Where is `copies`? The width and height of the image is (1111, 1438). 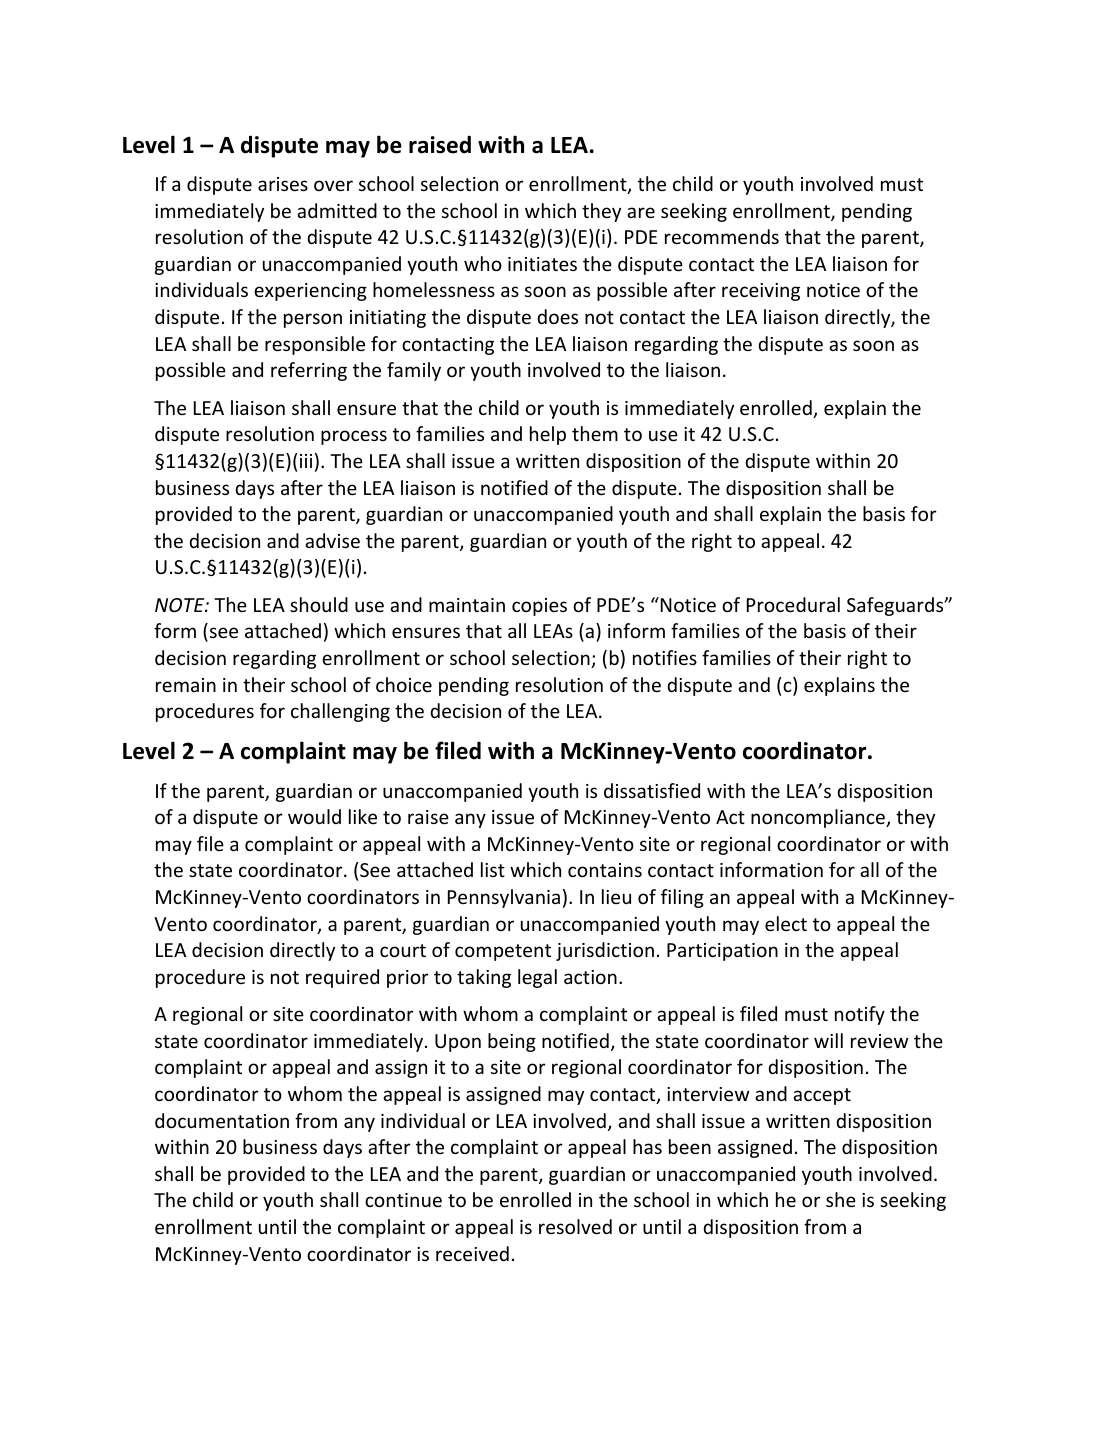 copies is located at coordinates (539, 607).
